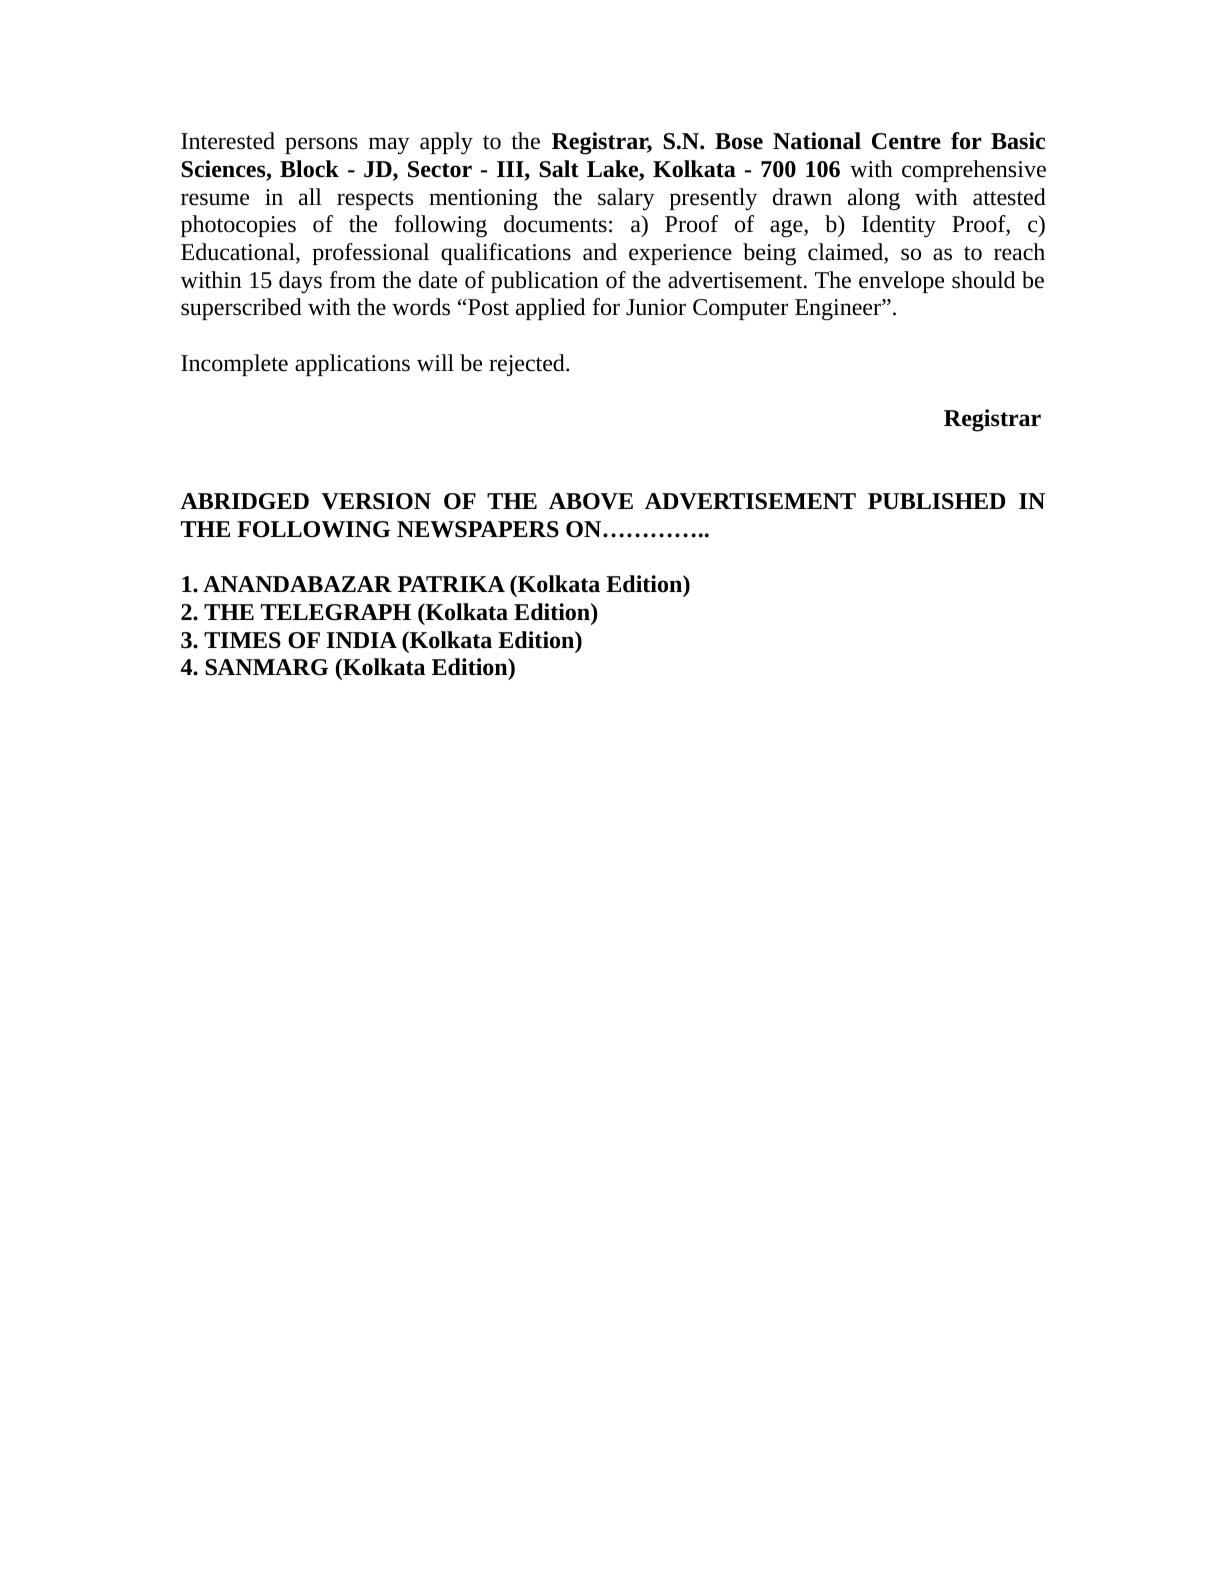 The width and height of the screenshot is (1227, 1588). Describe the element at coordinates (478, 529) in the screenshot. I see `NEWSPAPERS` at that location.
